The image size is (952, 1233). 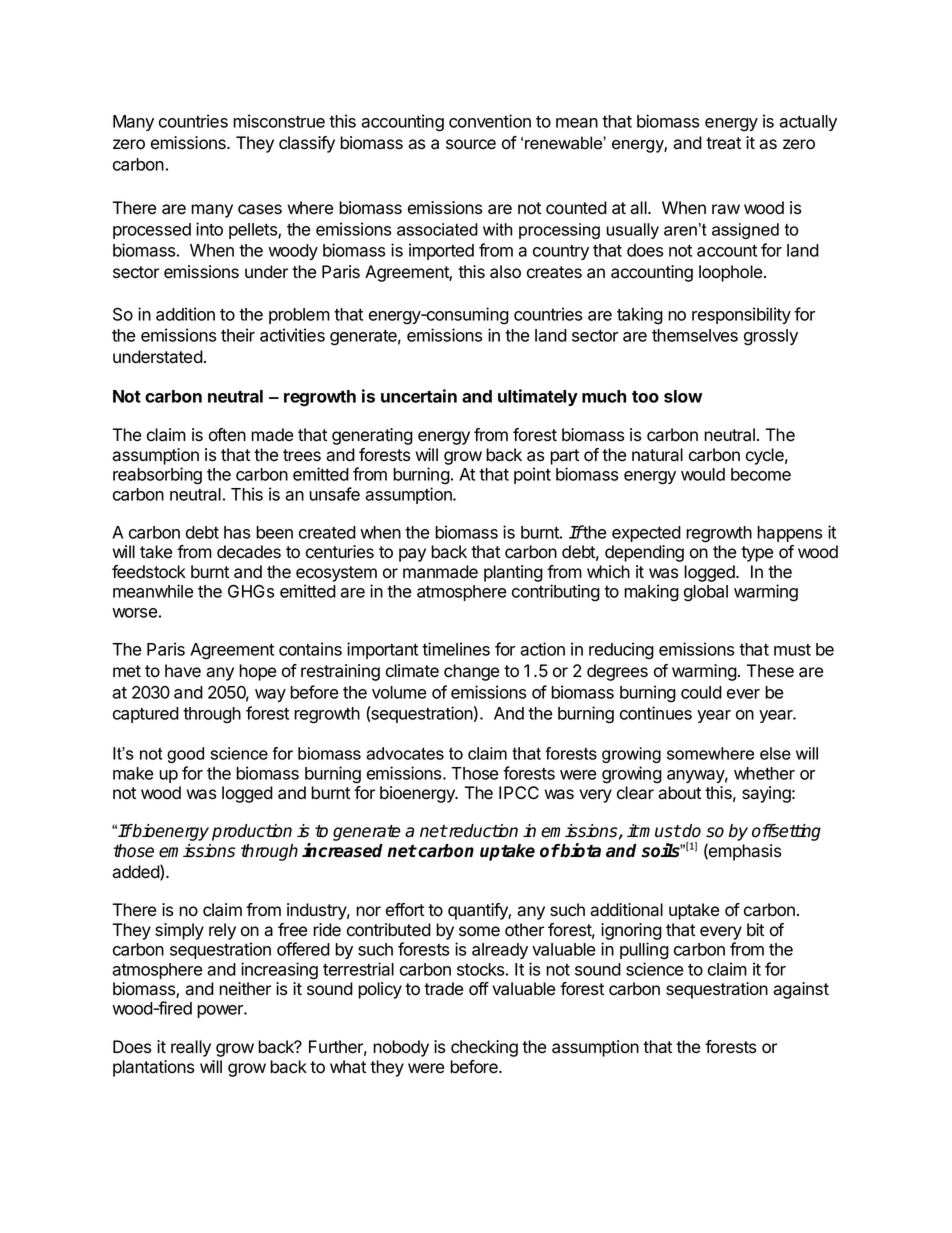 I want to click on treat, so click(x=723, y=143).
